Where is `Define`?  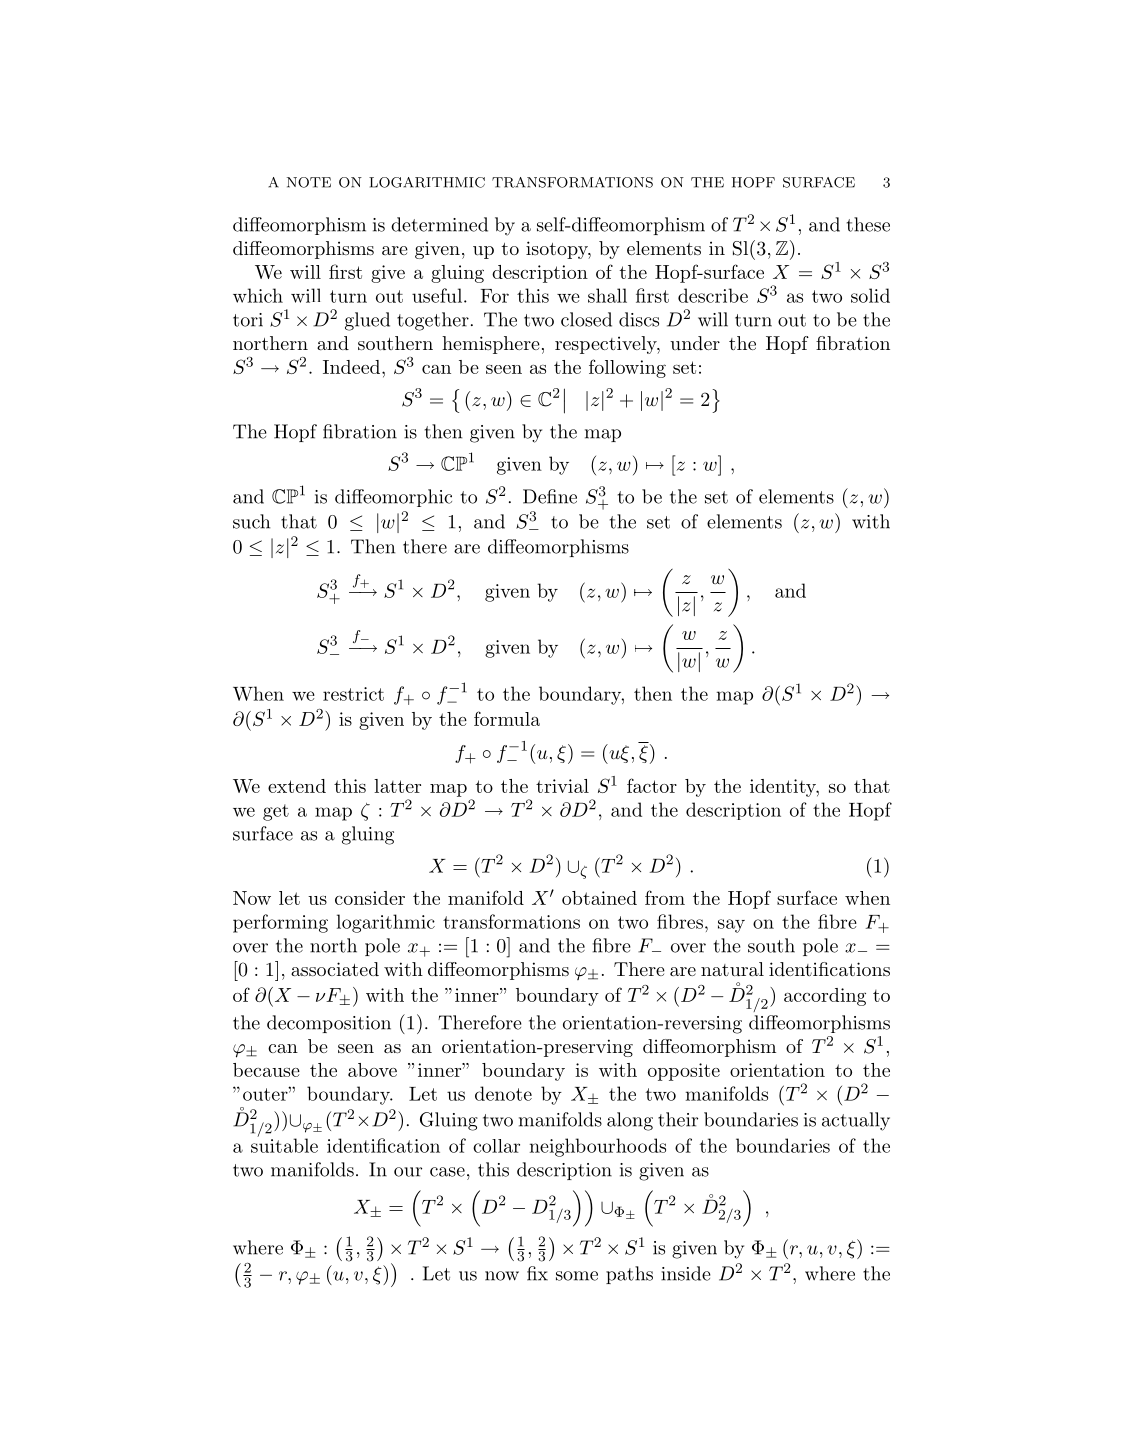
Define is located at coordinates (550, 496).
